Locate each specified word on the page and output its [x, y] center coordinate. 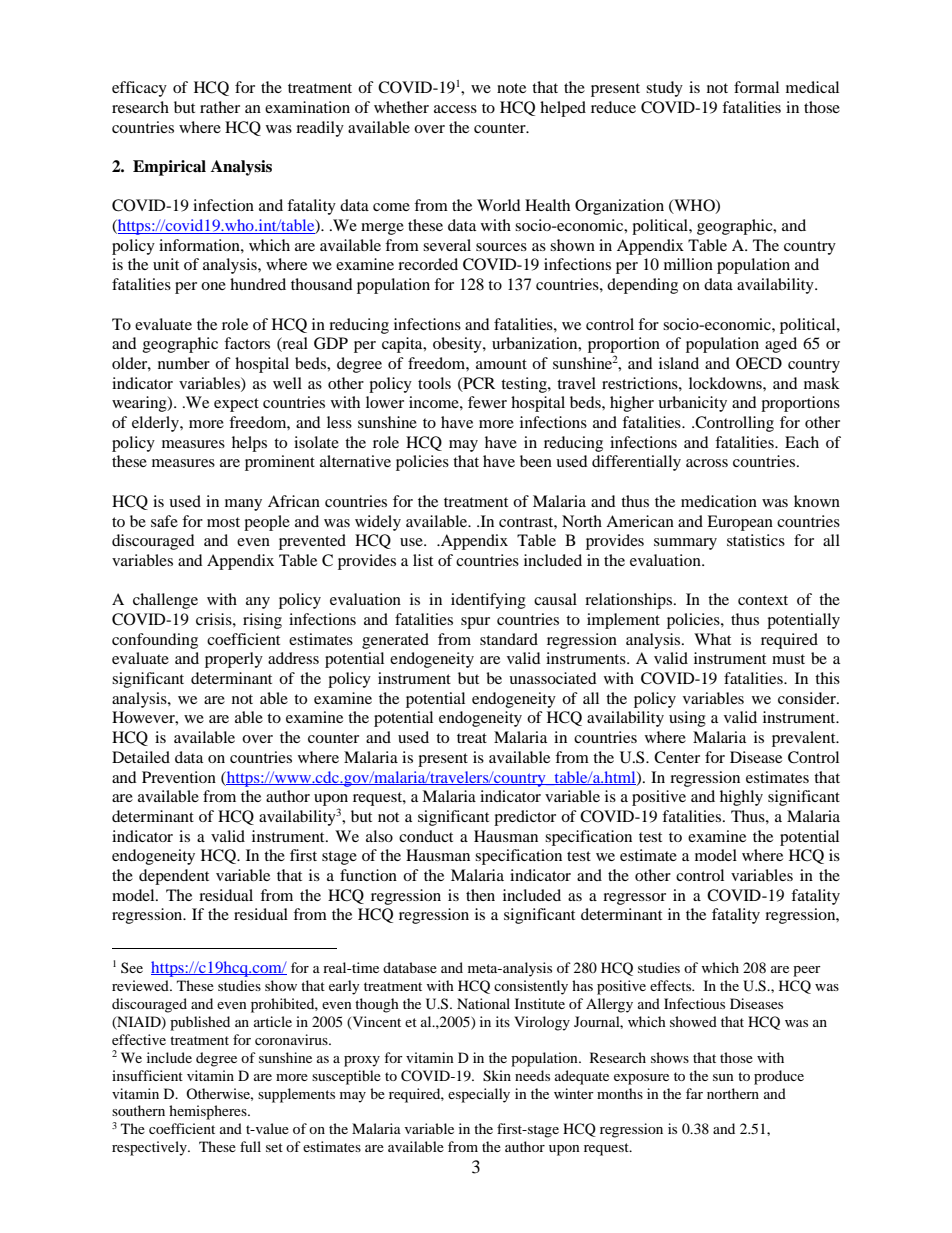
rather [220, 107]
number [184, 363]
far [694, 1093]
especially [479, 1095]
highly [741, 798]
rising [262, 621]
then [480, 895]
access [455, 109]
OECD [759, 363]
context [763, 600]
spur [475, 623]
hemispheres [209, 1112]
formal [756, 87]
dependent [174, 877]
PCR [478, 384]
